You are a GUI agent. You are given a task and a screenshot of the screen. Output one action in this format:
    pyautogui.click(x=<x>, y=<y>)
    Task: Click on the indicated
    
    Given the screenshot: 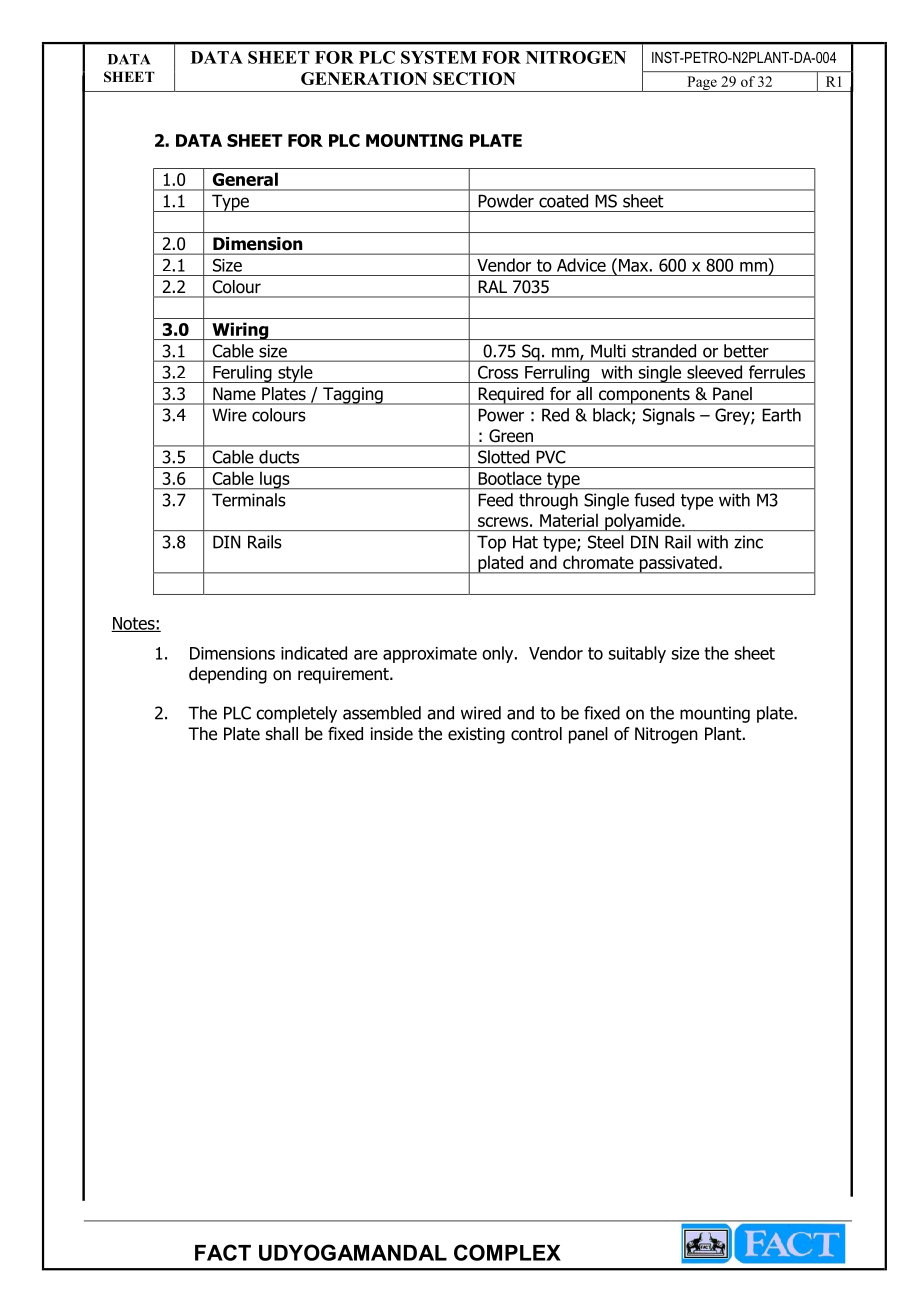 What is the action you would take?
    pyautogui.click(x=314, y=653)
